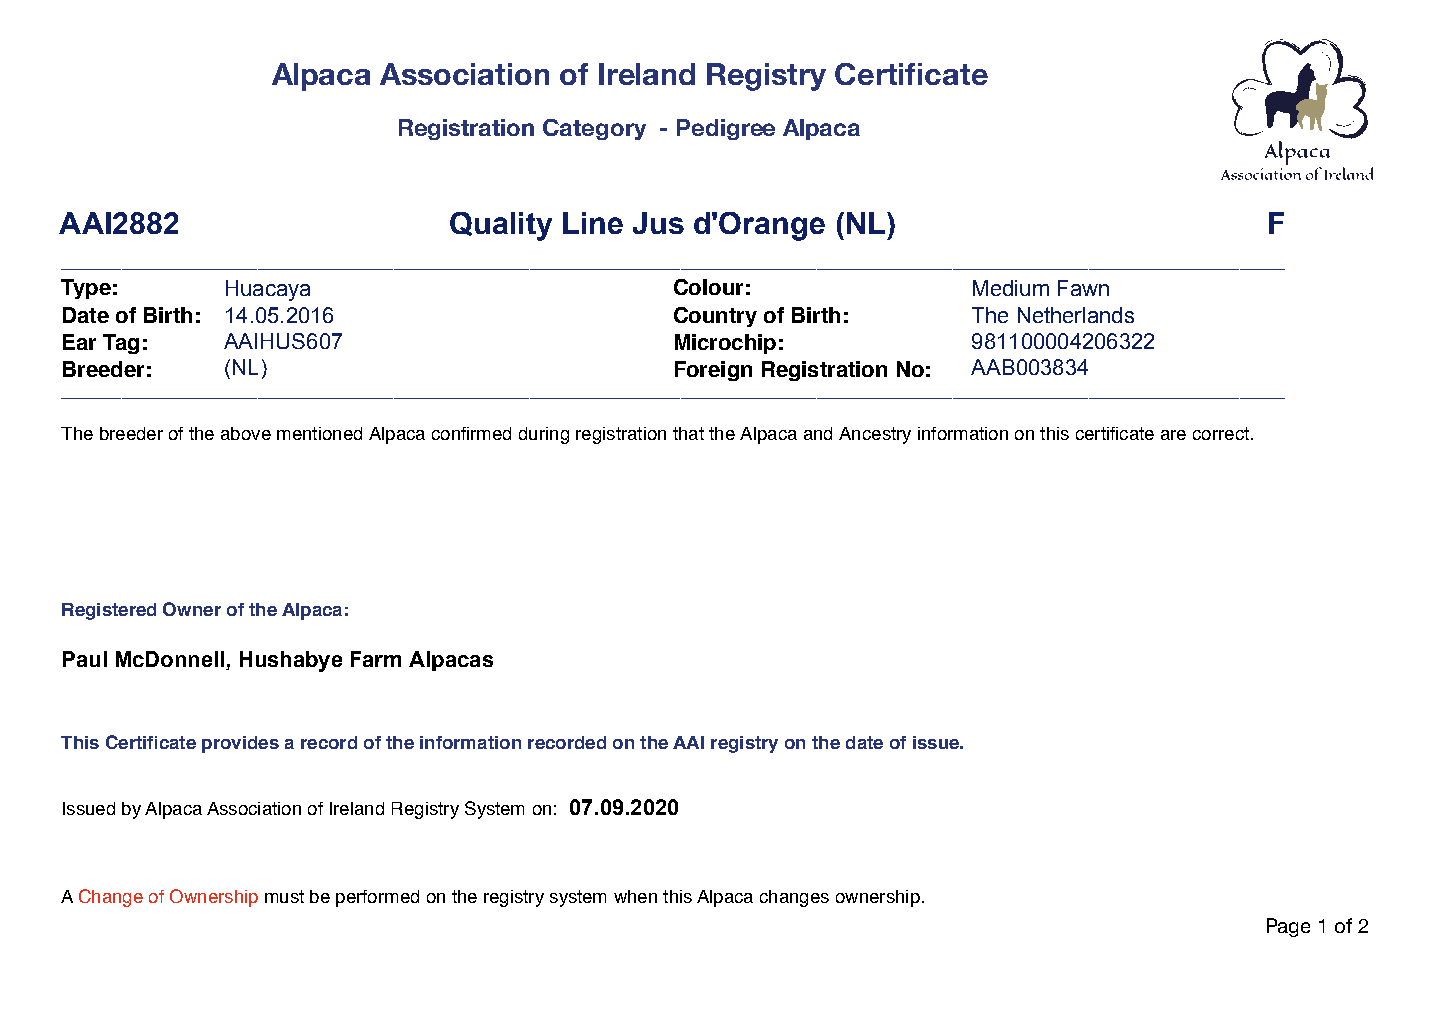  Describe the element at coordinates (240, 744) in the screenshot. I see `provides` at that location.
